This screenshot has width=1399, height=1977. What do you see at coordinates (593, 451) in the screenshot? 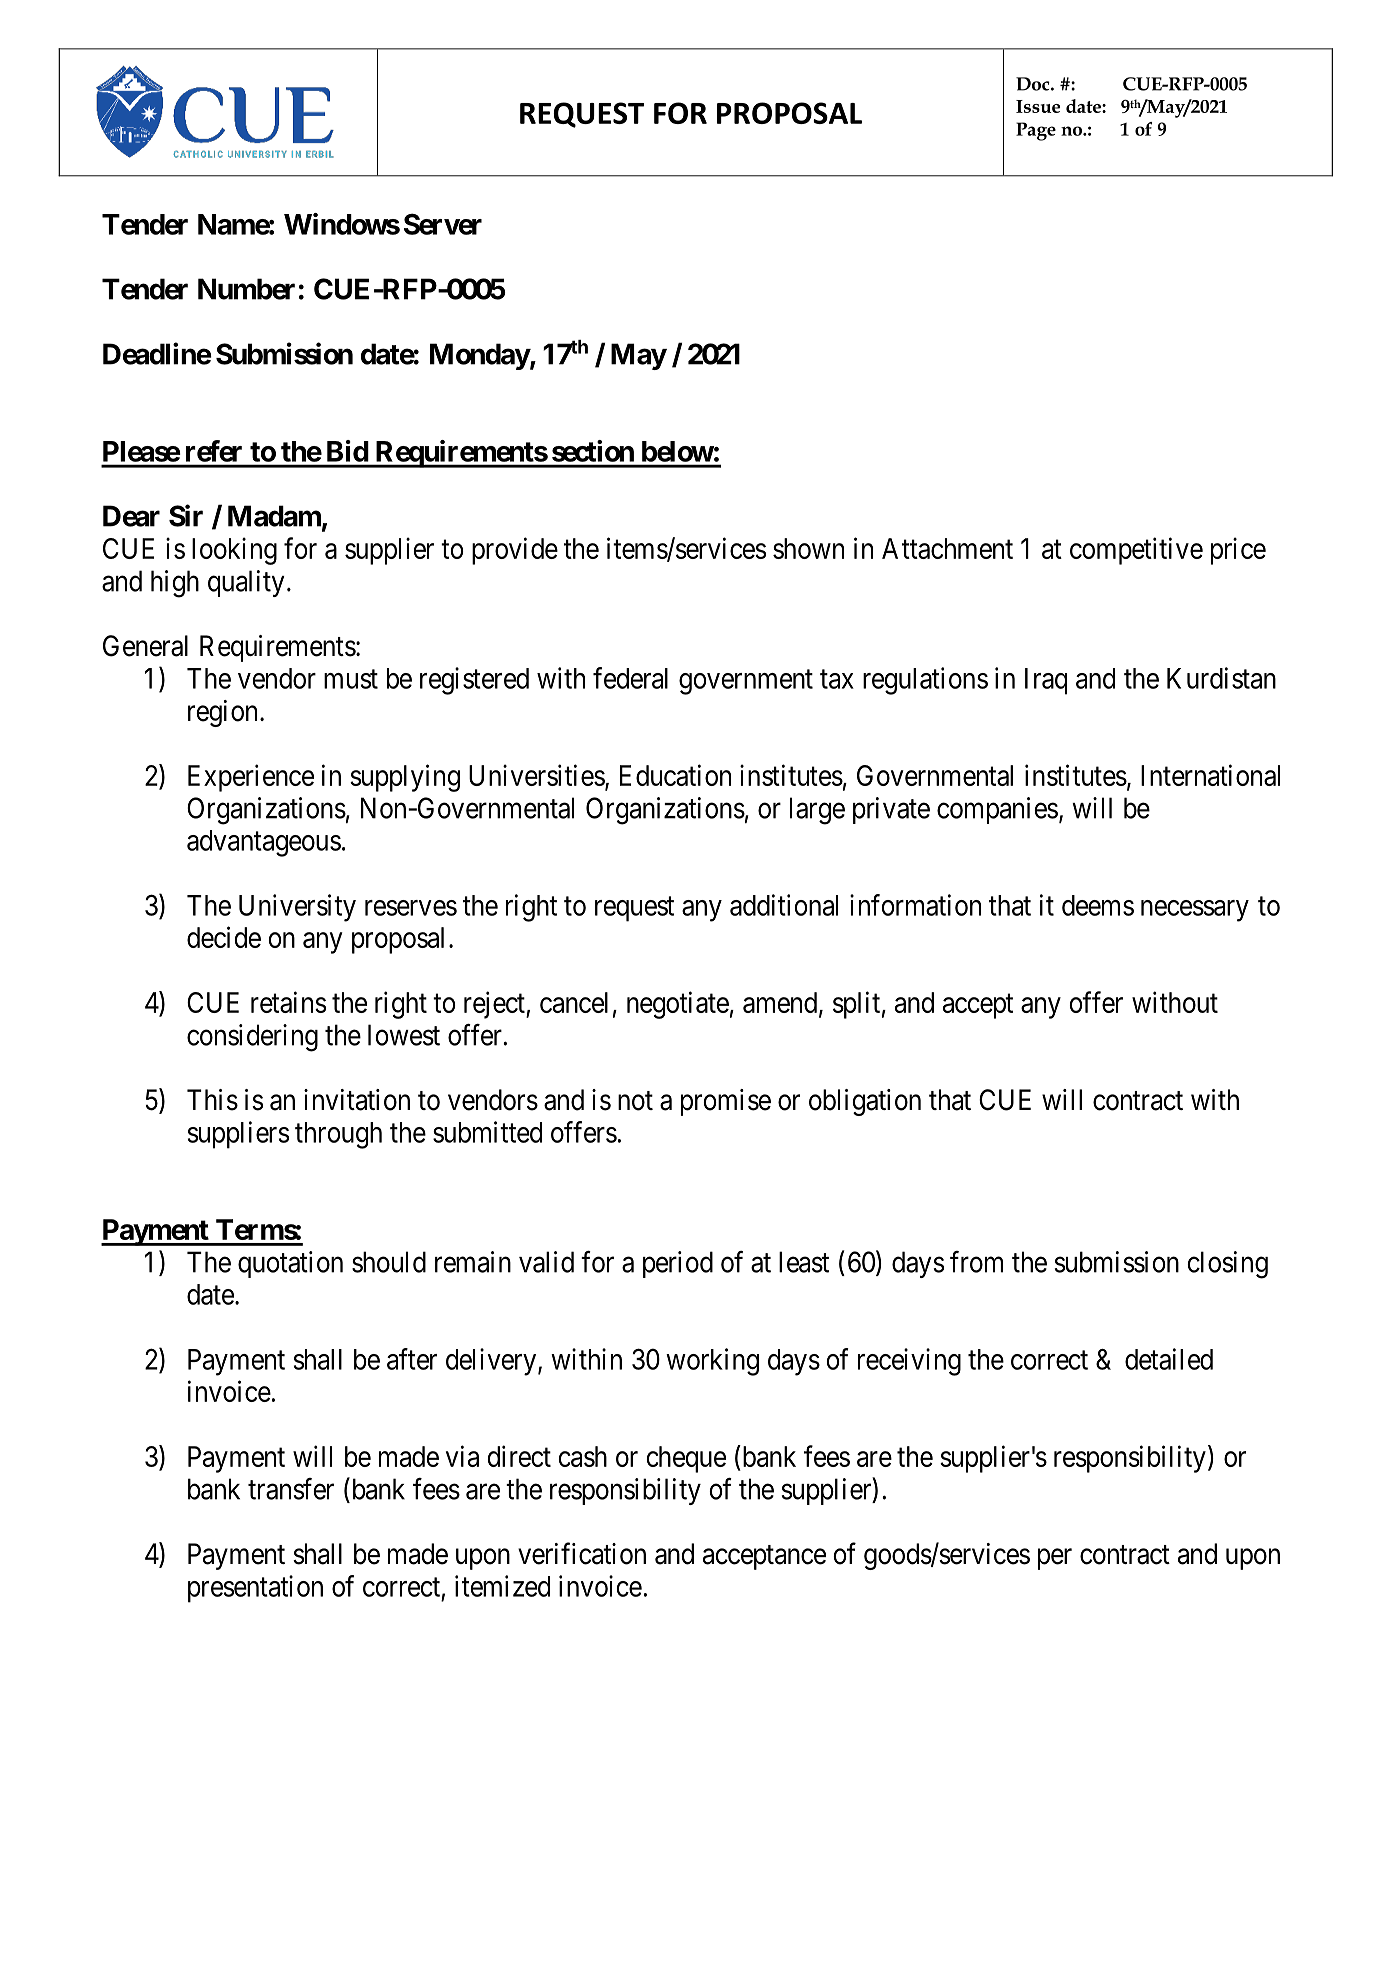
I see `section` at bounding box center [593, 451].
